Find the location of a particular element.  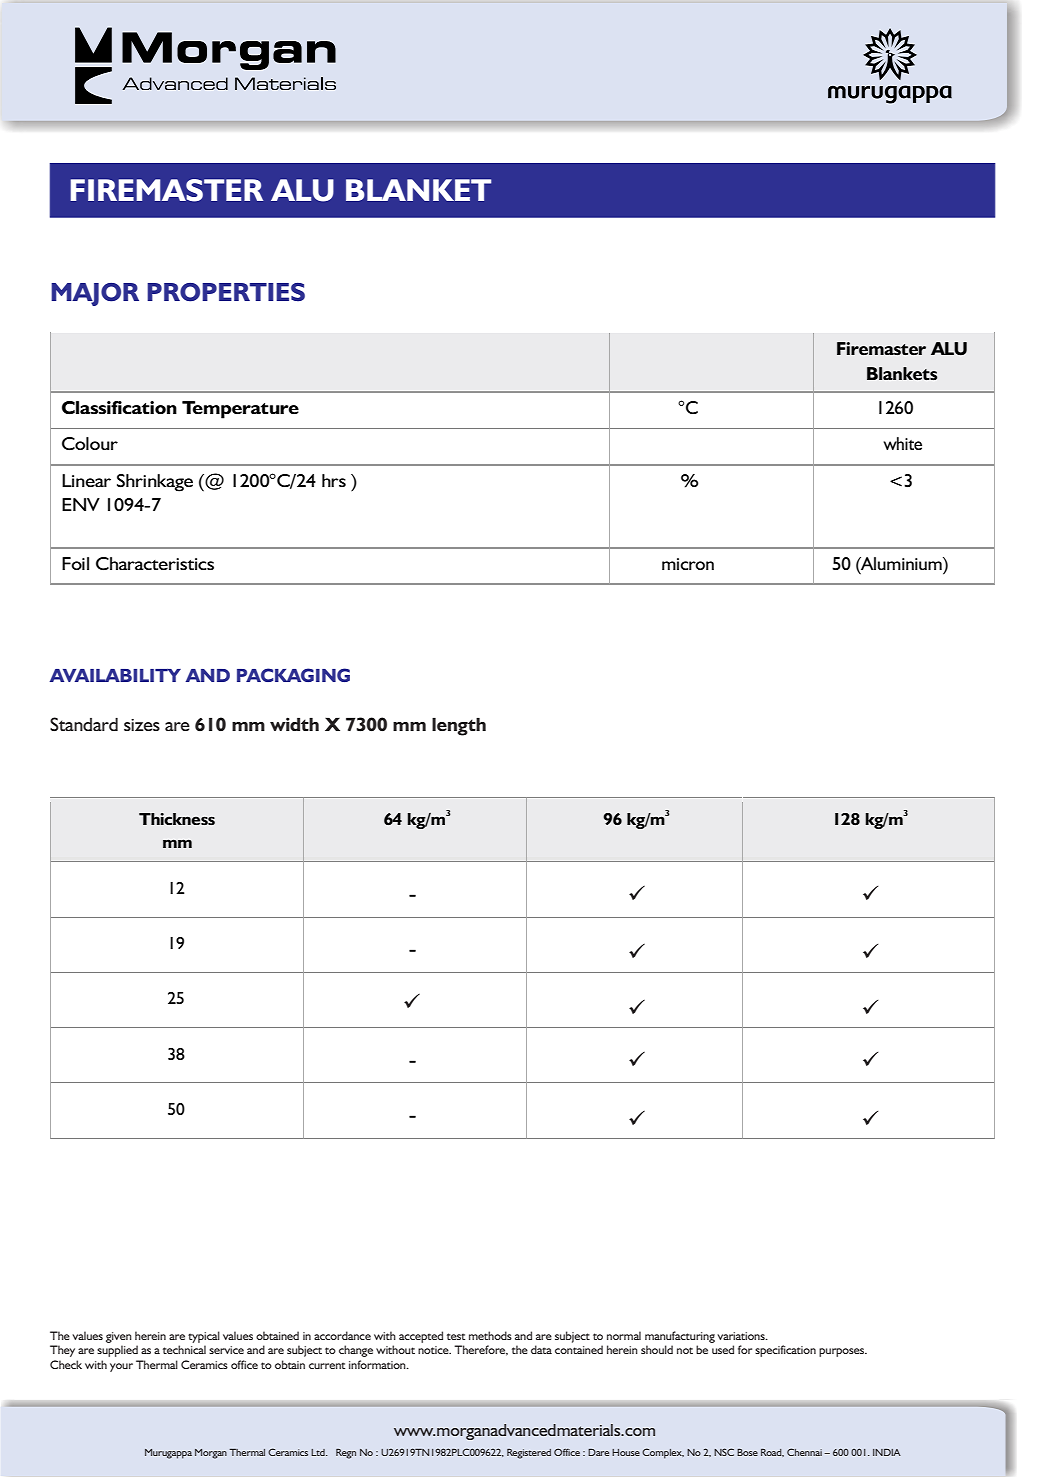

Chennai is located at coordinates (804, 1452).
